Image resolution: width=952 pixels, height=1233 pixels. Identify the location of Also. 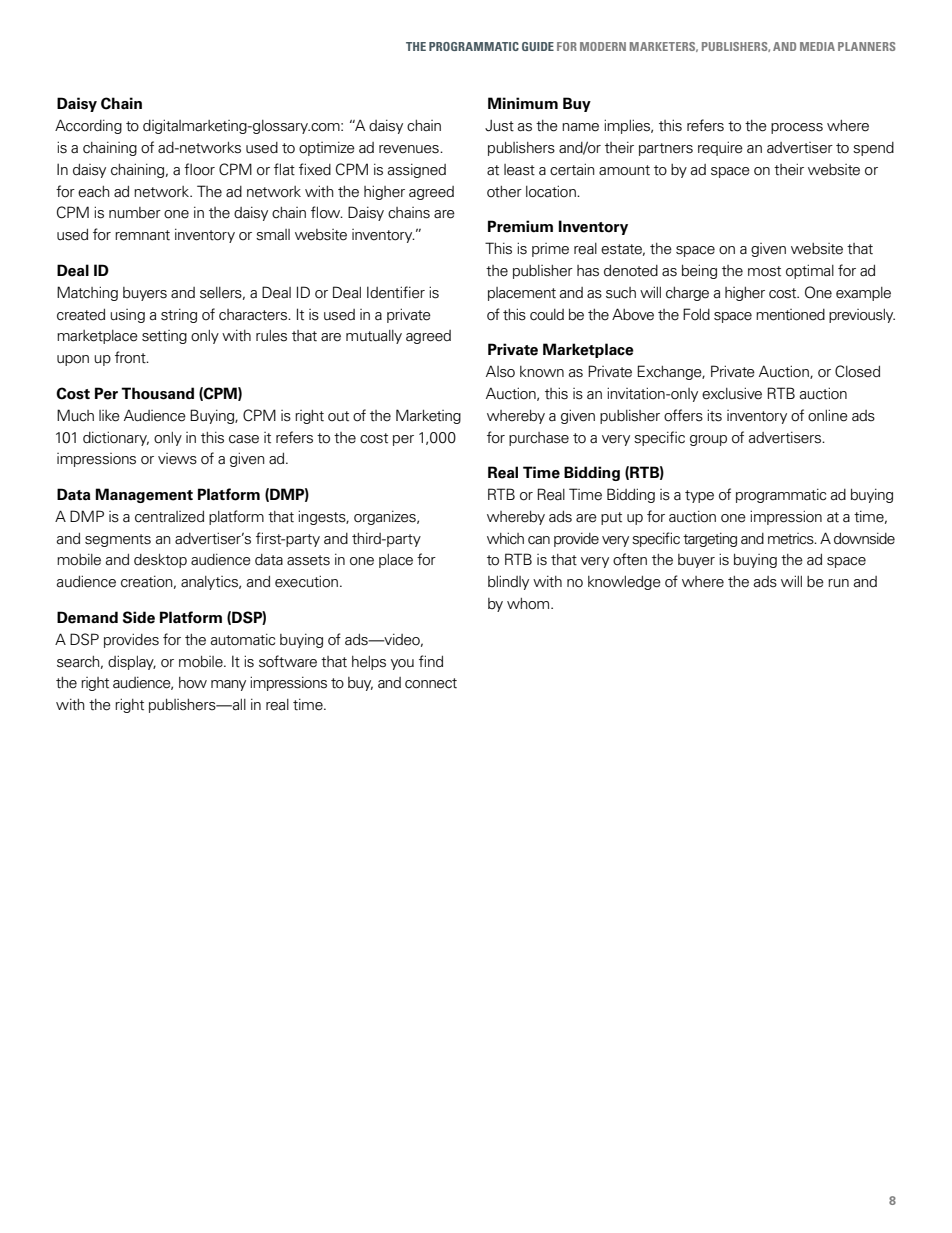
(500, 371).
